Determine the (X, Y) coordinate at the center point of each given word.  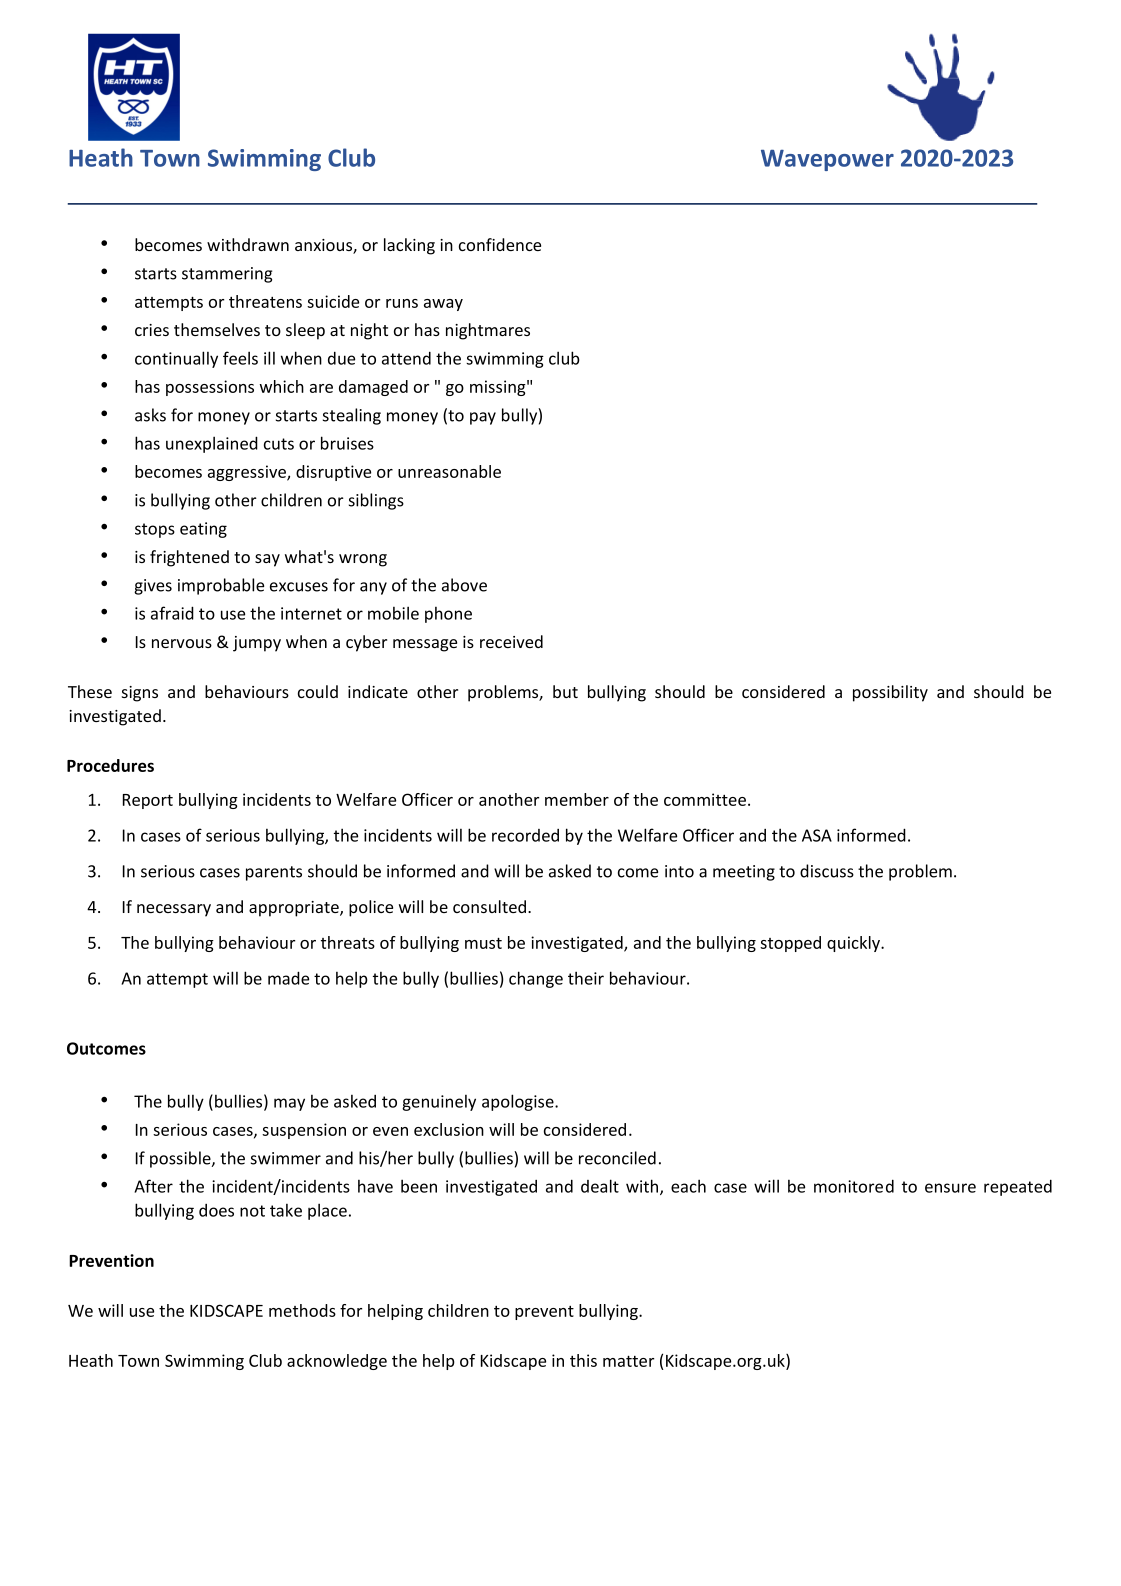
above (464, 585)
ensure (950, 1188)
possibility (890, 693)
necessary (174, 910)
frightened (189, 558)
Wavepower (827, 160)
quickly (855, 944)
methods (302, 1310)
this (583, 1360)
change (536, 979)
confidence (500, 244)
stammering (227, 275)
